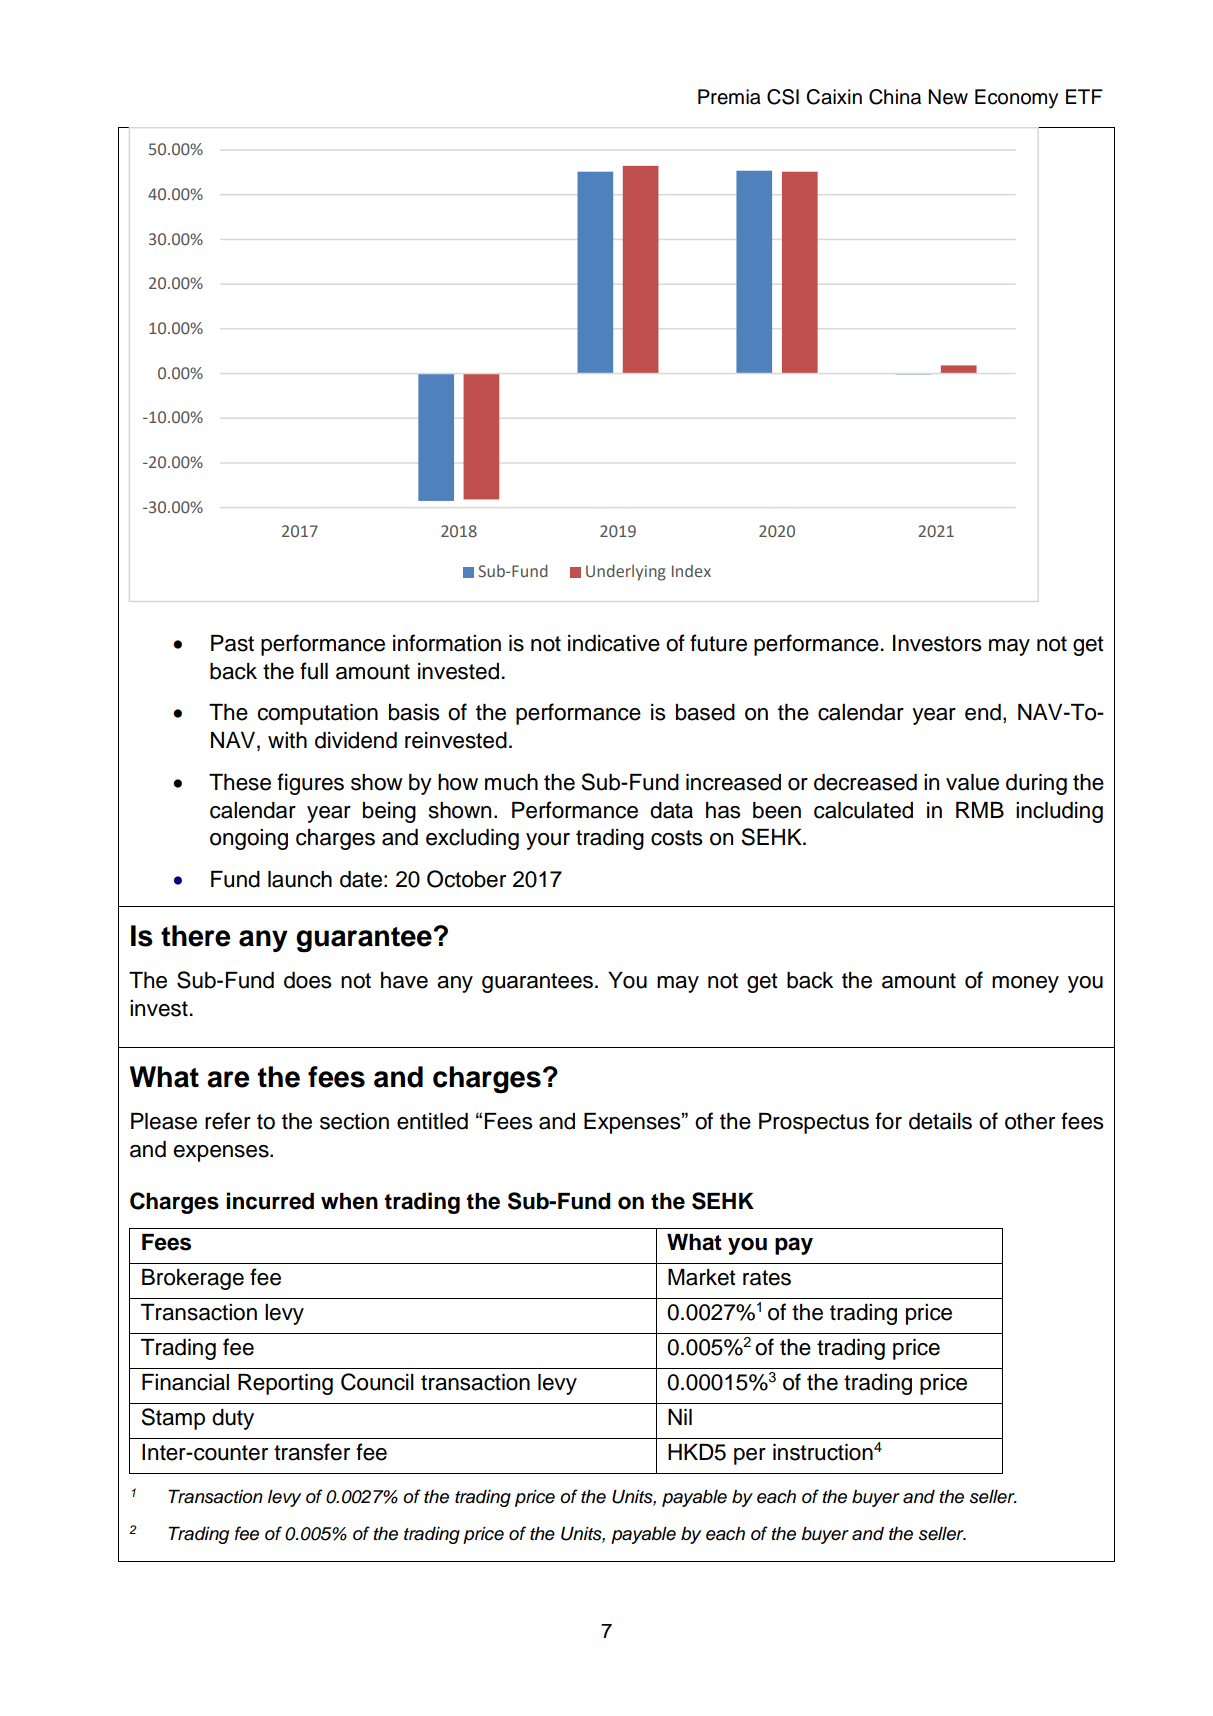 This screenshot has width=1213, height=1716. What do you see at coordinates (783, 97) in the screenshot?
I see `CSI` at bounding box center [783, 97].
